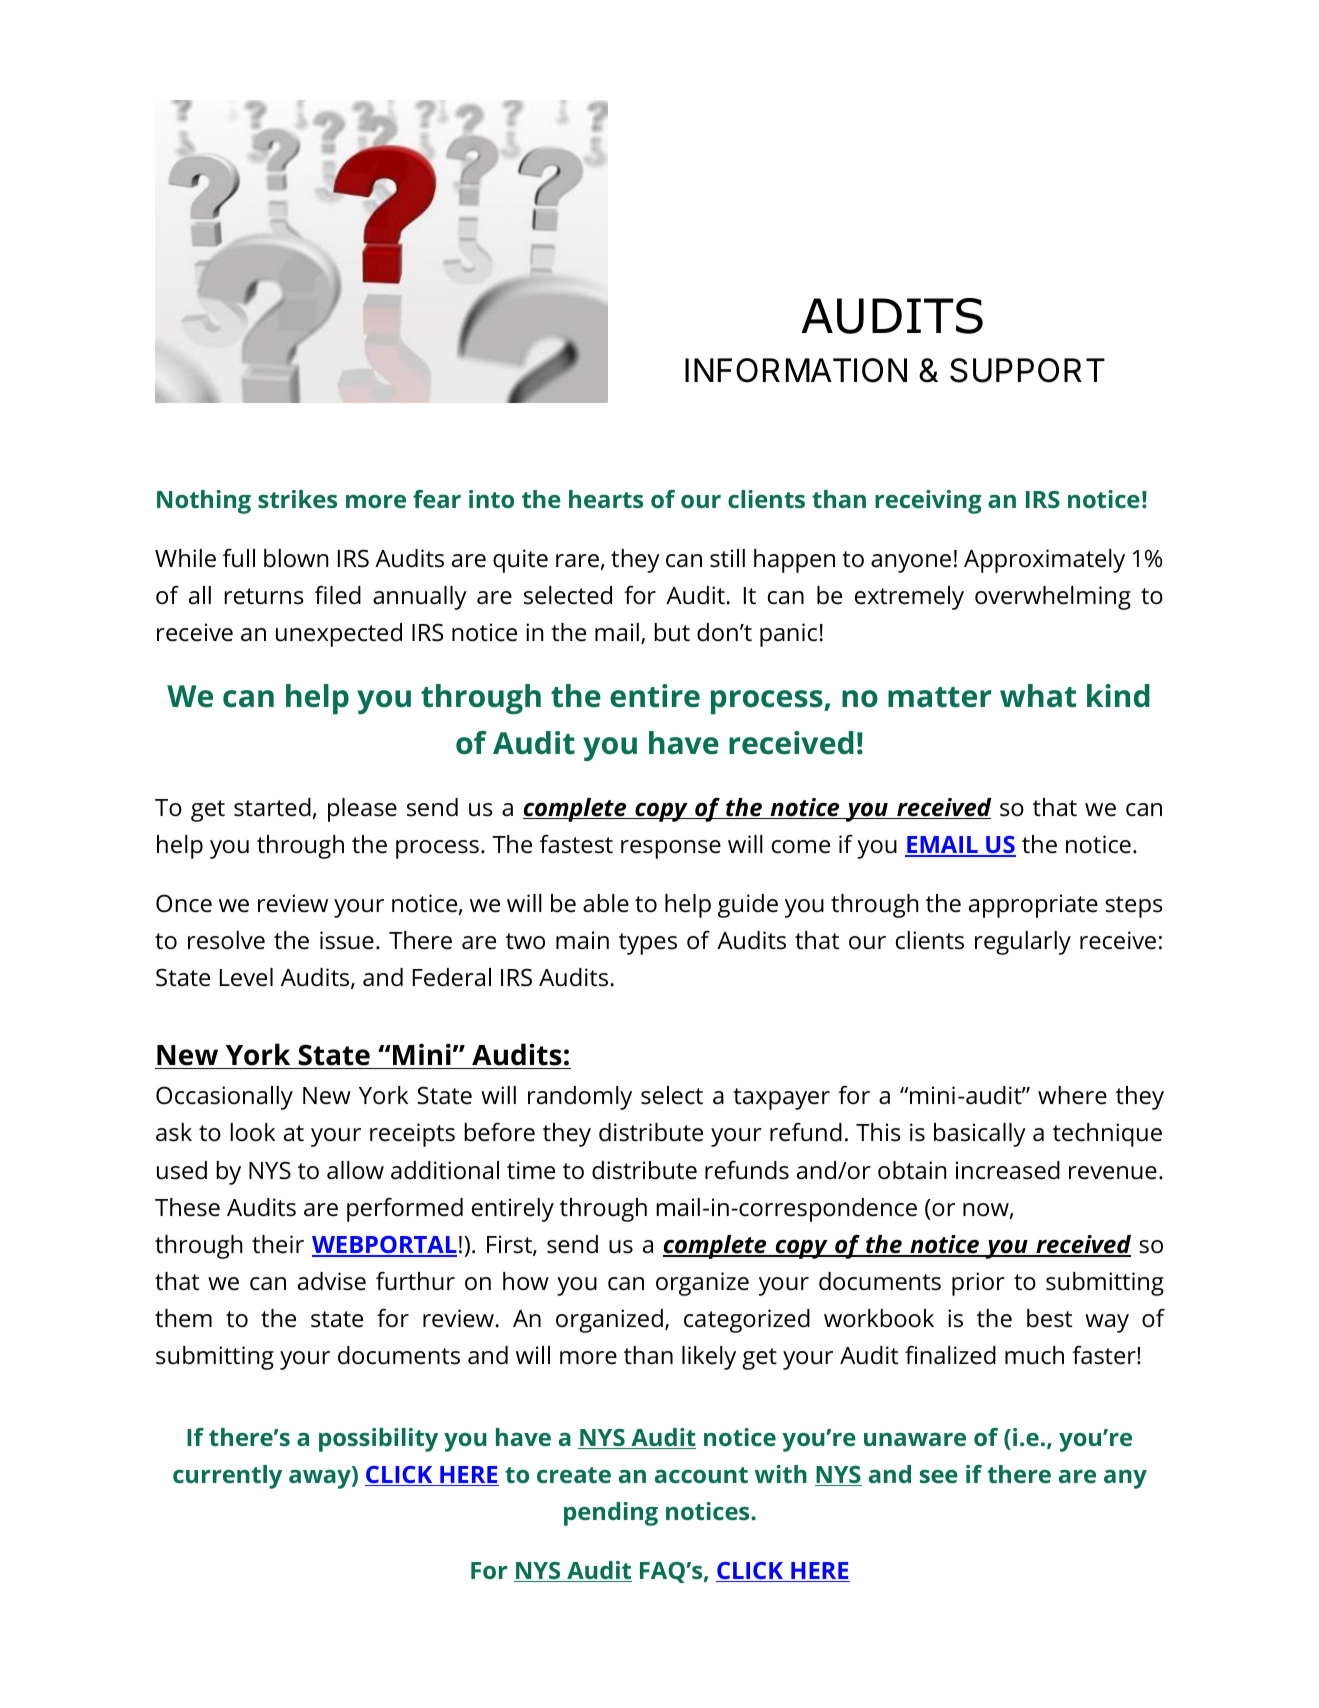 Image resolution: width=1319 pixels, height=1708 pixels. What do you see at coordinates (297, 499) in the page?
I see `strikes` at bounding box center [297, 499].
